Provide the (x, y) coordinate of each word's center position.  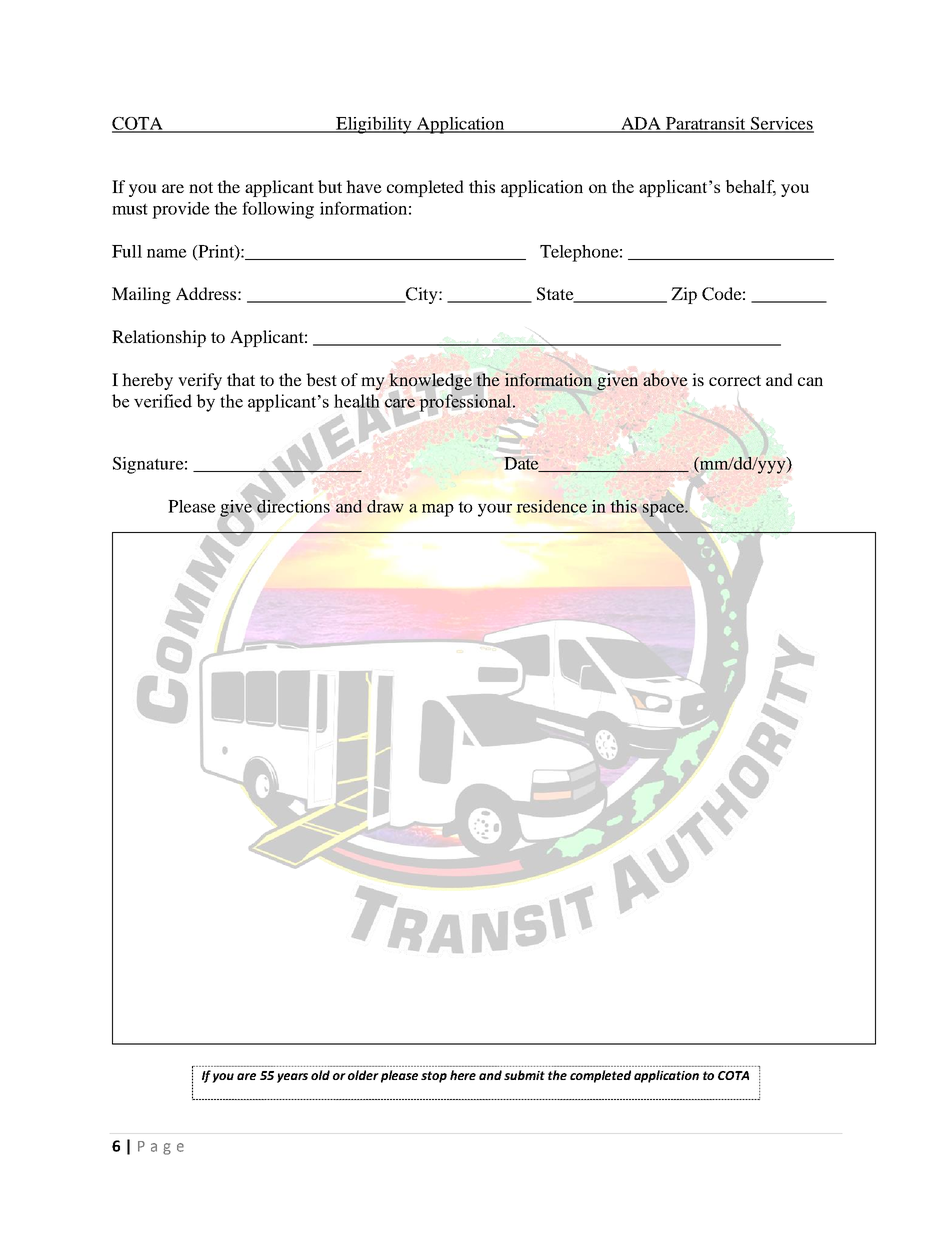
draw (385, 506)
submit (524, 1075)
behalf (751, 188)
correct (735, 380)
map (438, 510)
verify (200, 381)
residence (552, 506)
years (292, 1078)
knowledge (430, 381)
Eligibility (374, 125)
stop (434, 1077)
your (495, 510)
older (363, 1075)
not (201, 187)
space (664, 511)
